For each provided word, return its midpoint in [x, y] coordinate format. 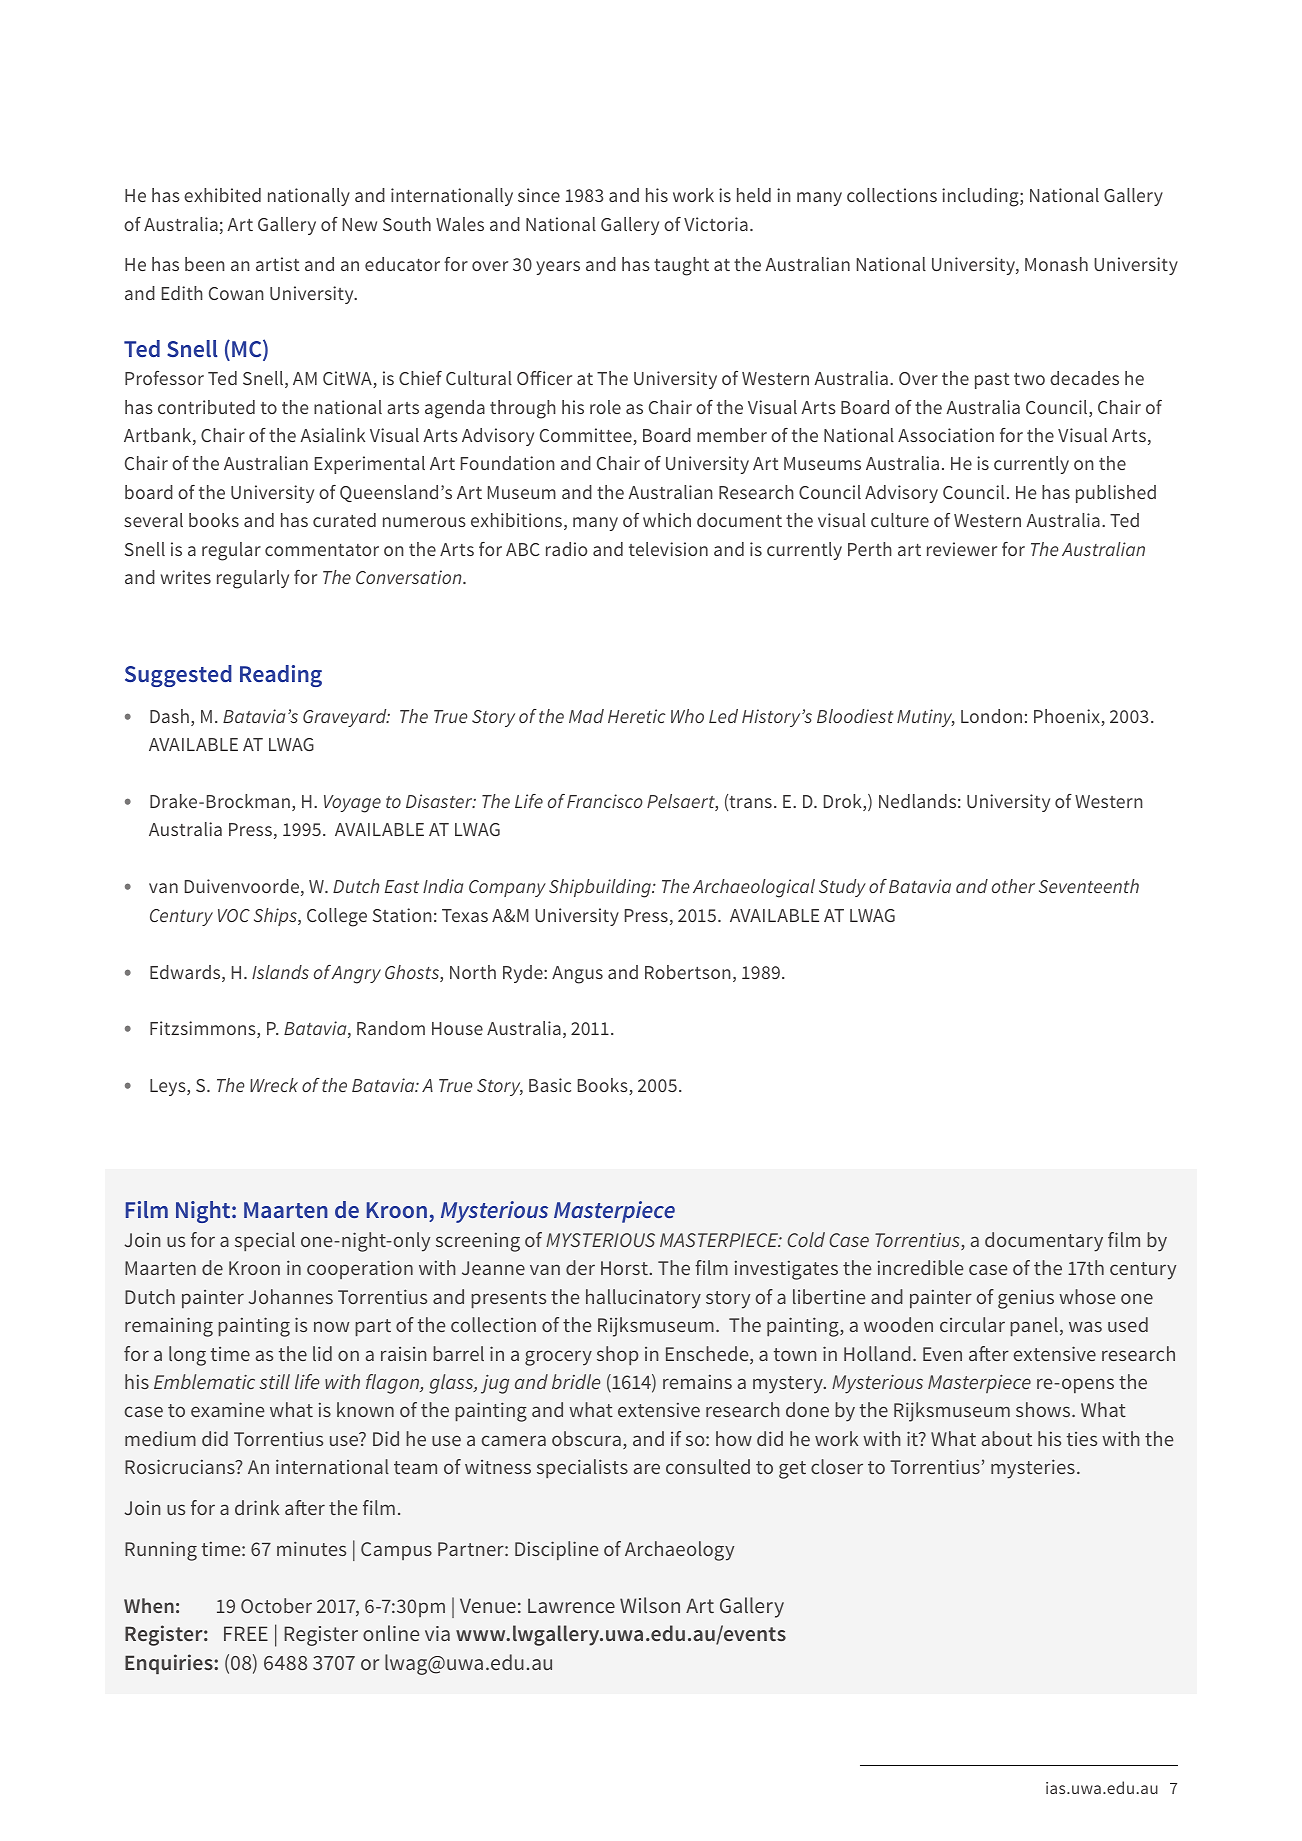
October [276, 1605]
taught [681, 266]
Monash [1056, 264]
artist [278, 264]
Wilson [650, 1605]
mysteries [1033, 1469]
